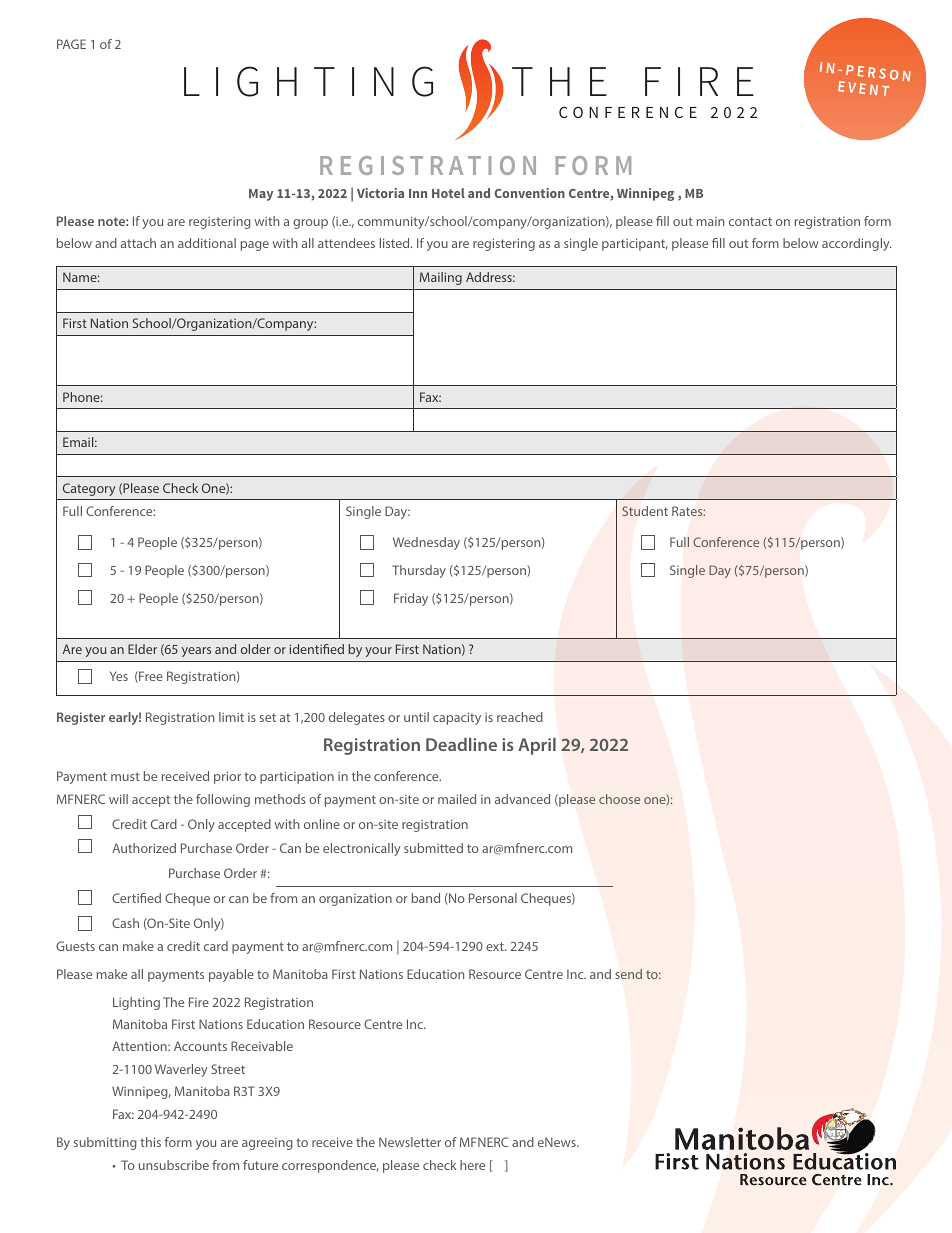  Describe the element at coordinates (89, 489) in the image. I see `Category` at that location.
